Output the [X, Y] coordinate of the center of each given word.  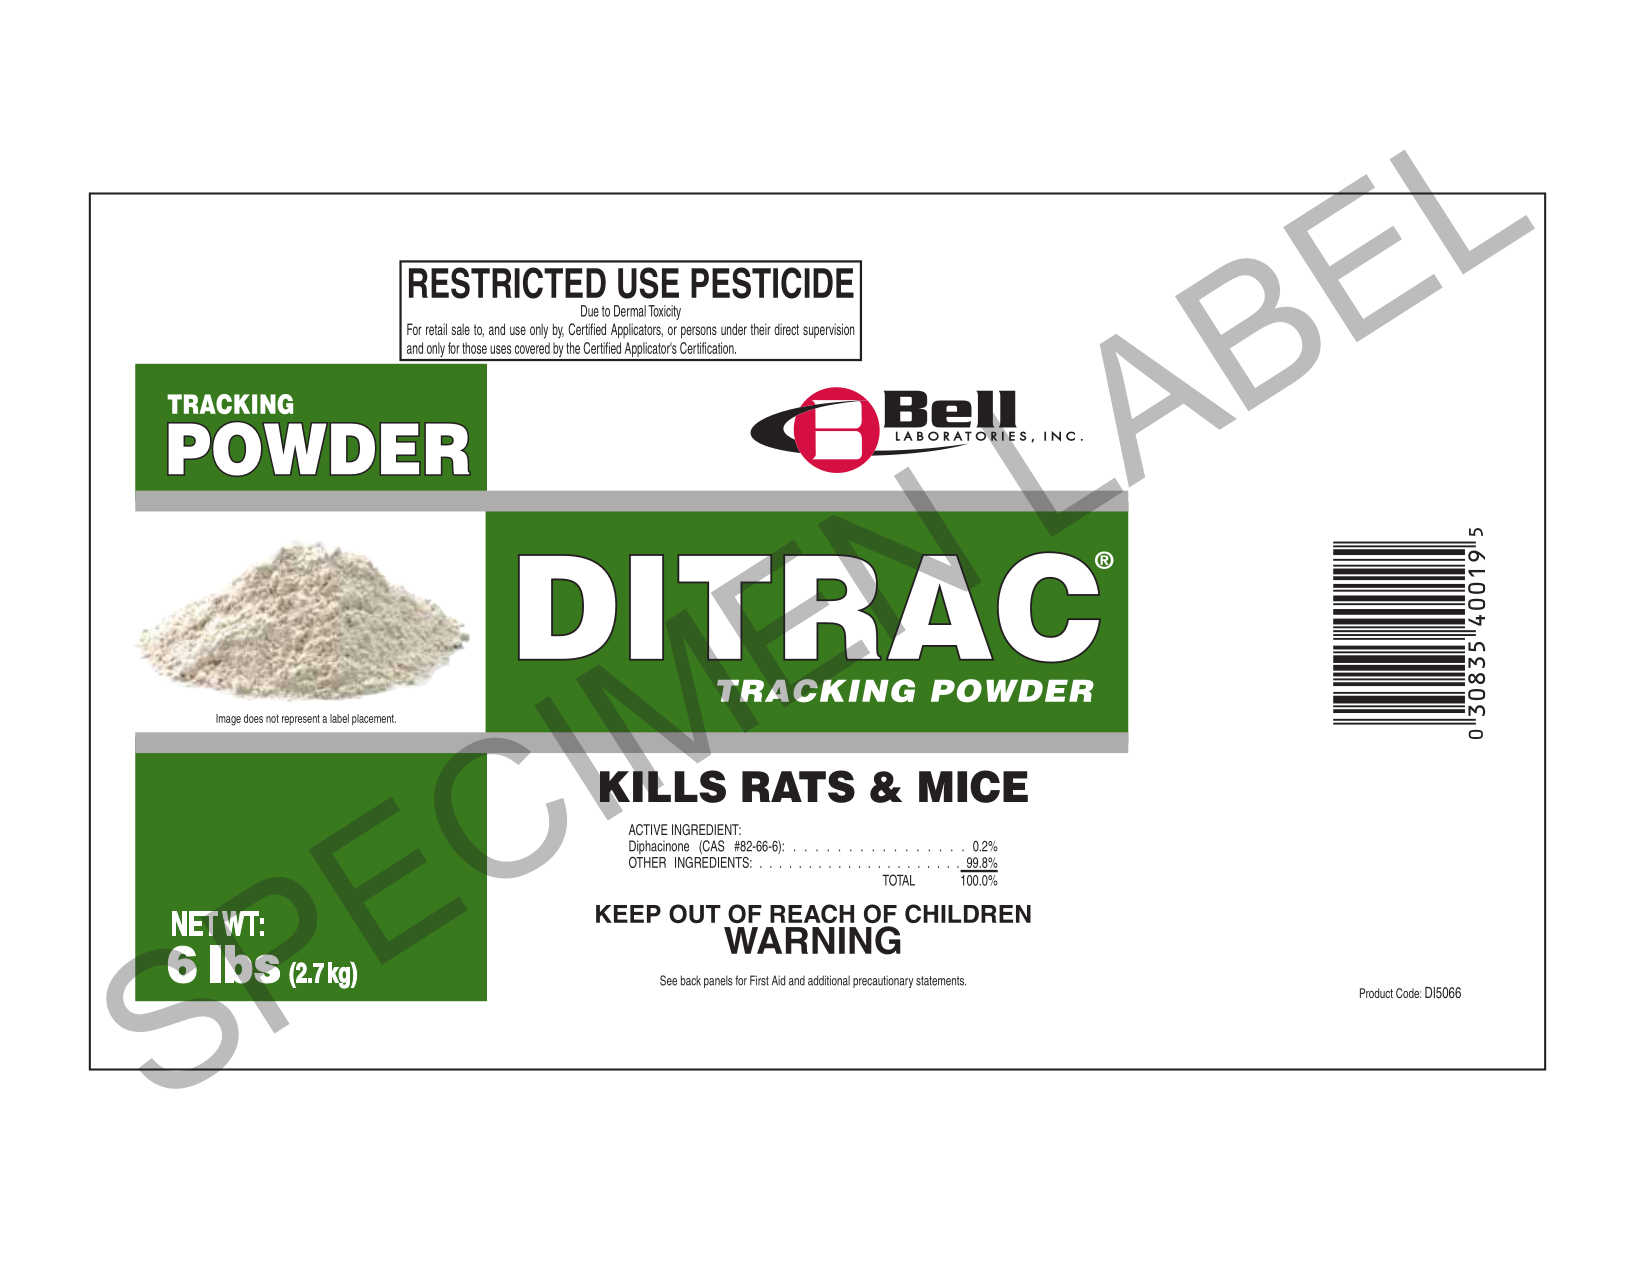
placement [374, 720]
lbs [245, 964]
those [474, 348]
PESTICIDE [772, 283]
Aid [778, 980]
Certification [708, 348]
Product [1376, 993]
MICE [973, 786]
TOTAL [898, 880]
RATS [798, 786]
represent [301, 719]
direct [786, 329]
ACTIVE [648, 830]
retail [436, 329]
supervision [829, 330]
